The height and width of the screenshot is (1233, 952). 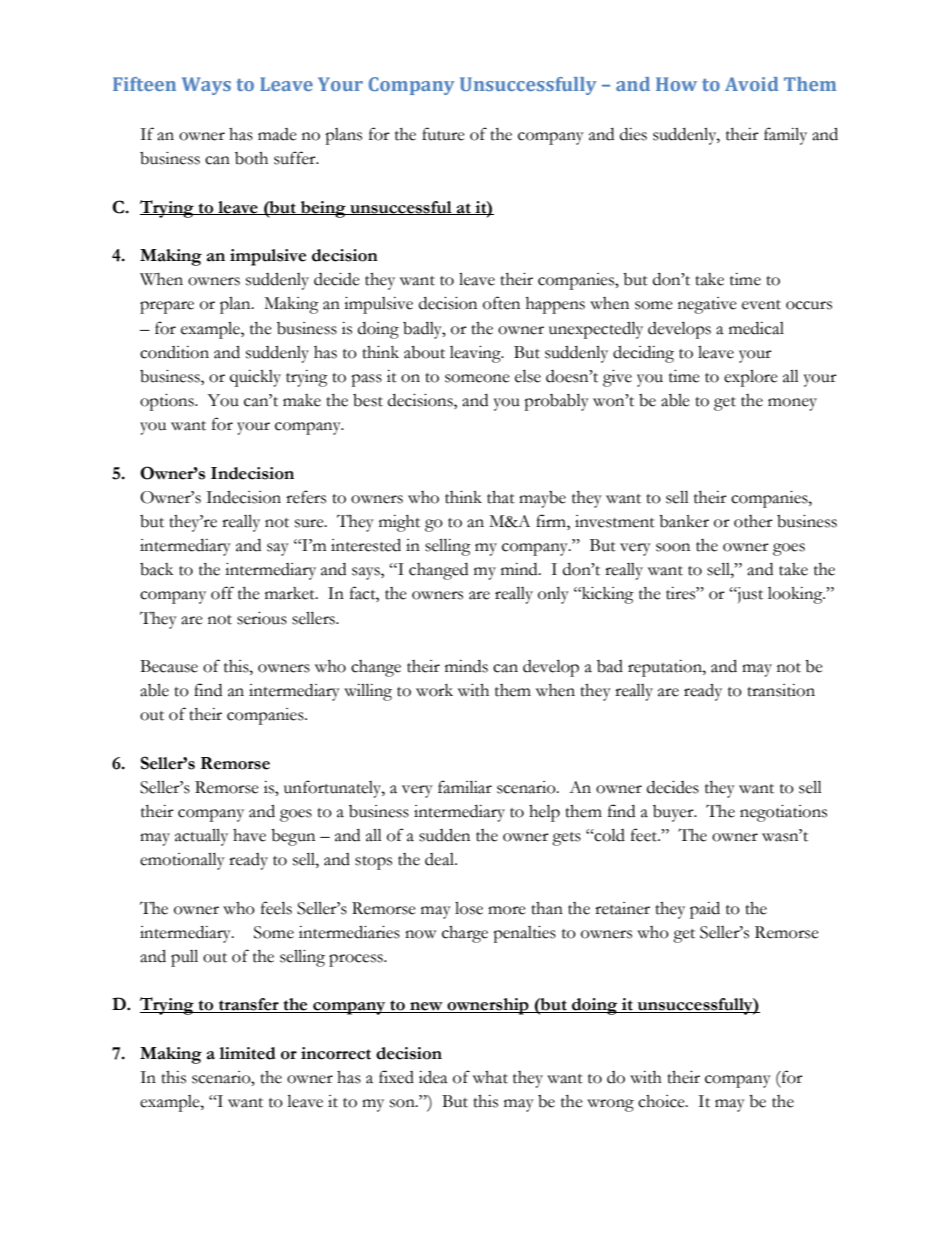 What do you see at coordinates (553, 595) in the screenshot?
I see `only` at bounding box center [553, 595].
